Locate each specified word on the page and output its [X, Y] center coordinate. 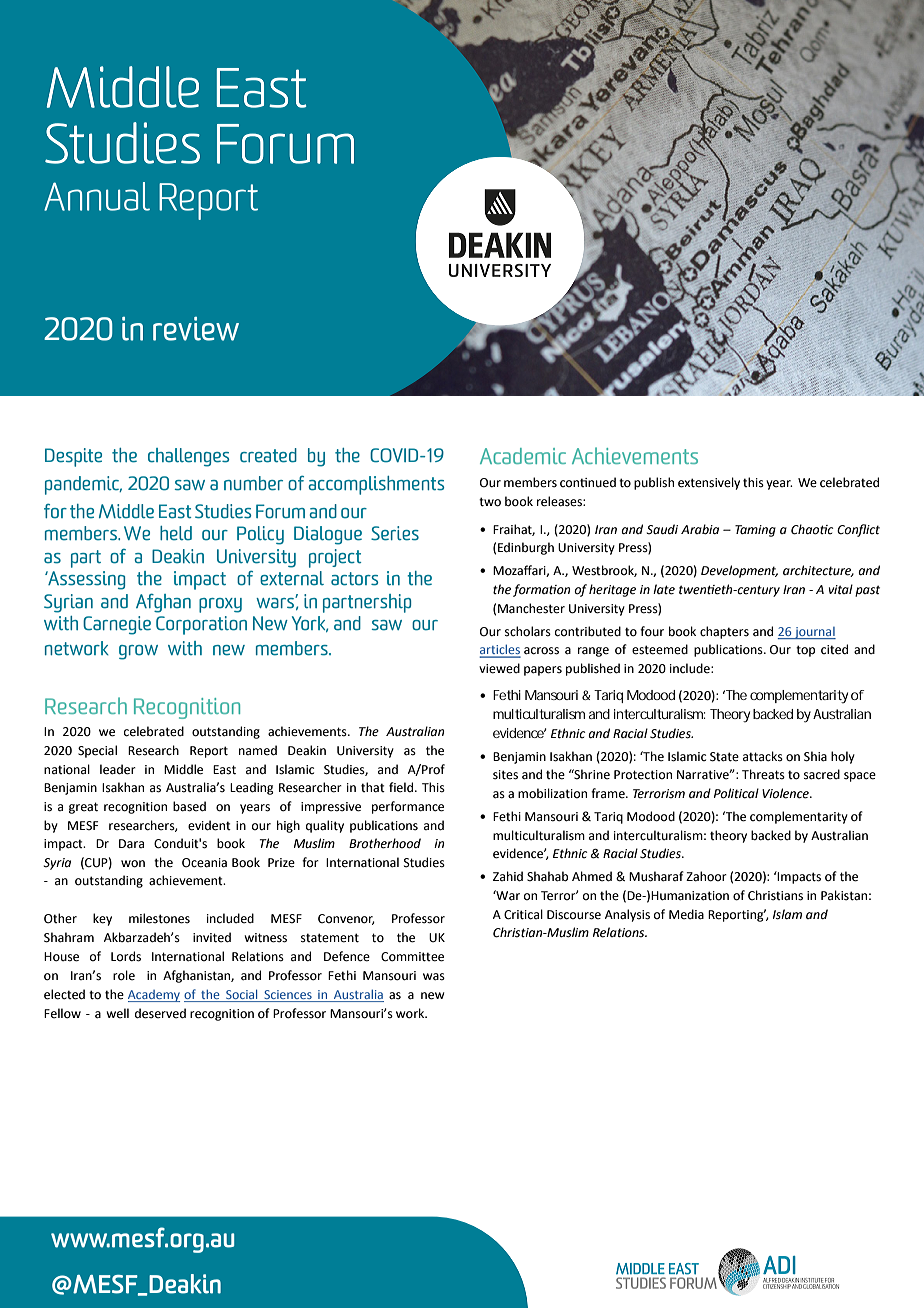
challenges [188, 457]
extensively [709, 483]
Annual [97, 196]
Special [97, 751]
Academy [154, 996]
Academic [523, 456]
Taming [755, 531]
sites [505, 775]
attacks [763, 756]
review [196, 329]
